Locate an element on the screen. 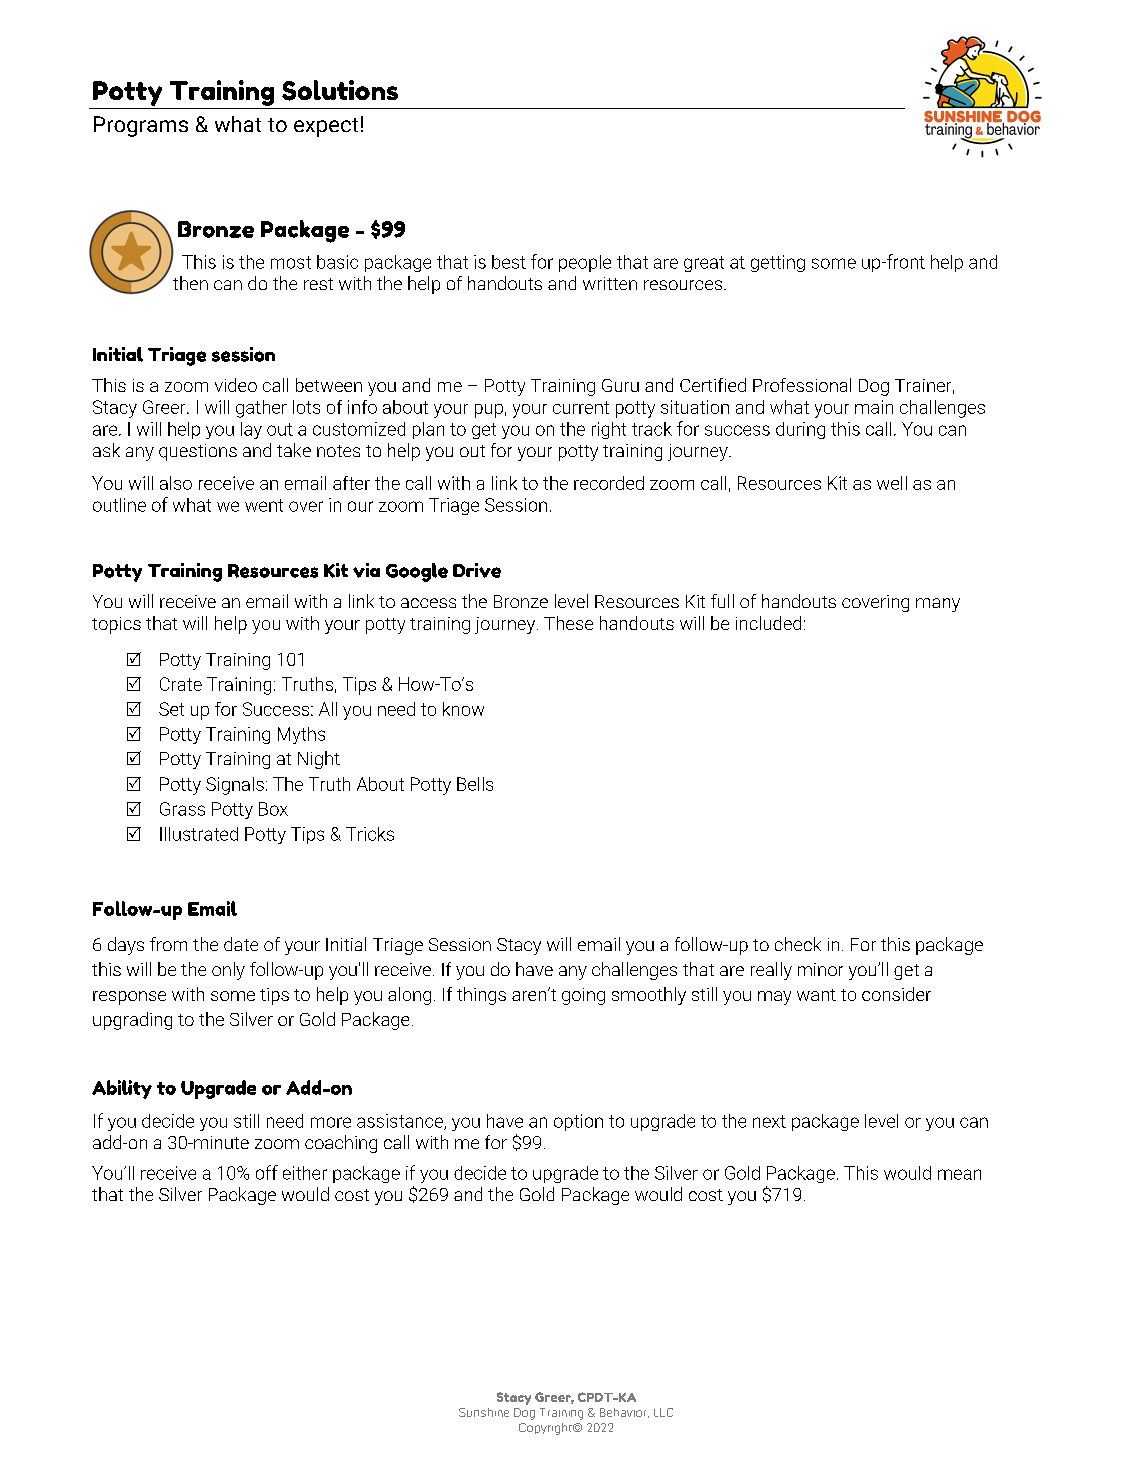 The width and height of the screenshot is (1132, 1465). Programs is located at coordinates (141, 126).
